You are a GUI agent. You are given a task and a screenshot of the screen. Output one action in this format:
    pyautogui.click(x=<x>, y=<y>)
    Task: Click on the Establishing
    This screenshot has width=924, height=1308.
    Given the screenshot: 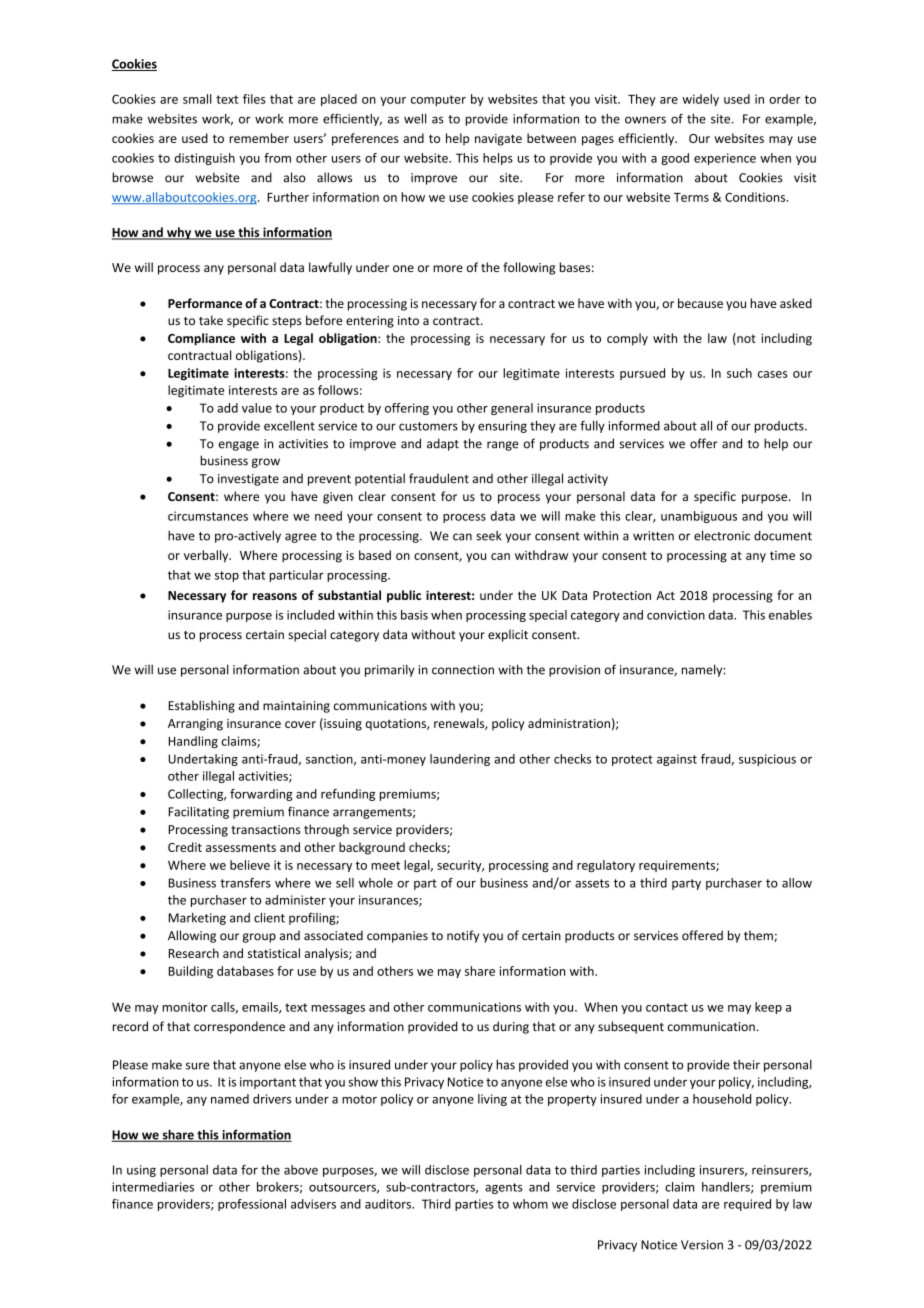 What is the action you would take?
    pyautogui.click(x=202, y=706)
